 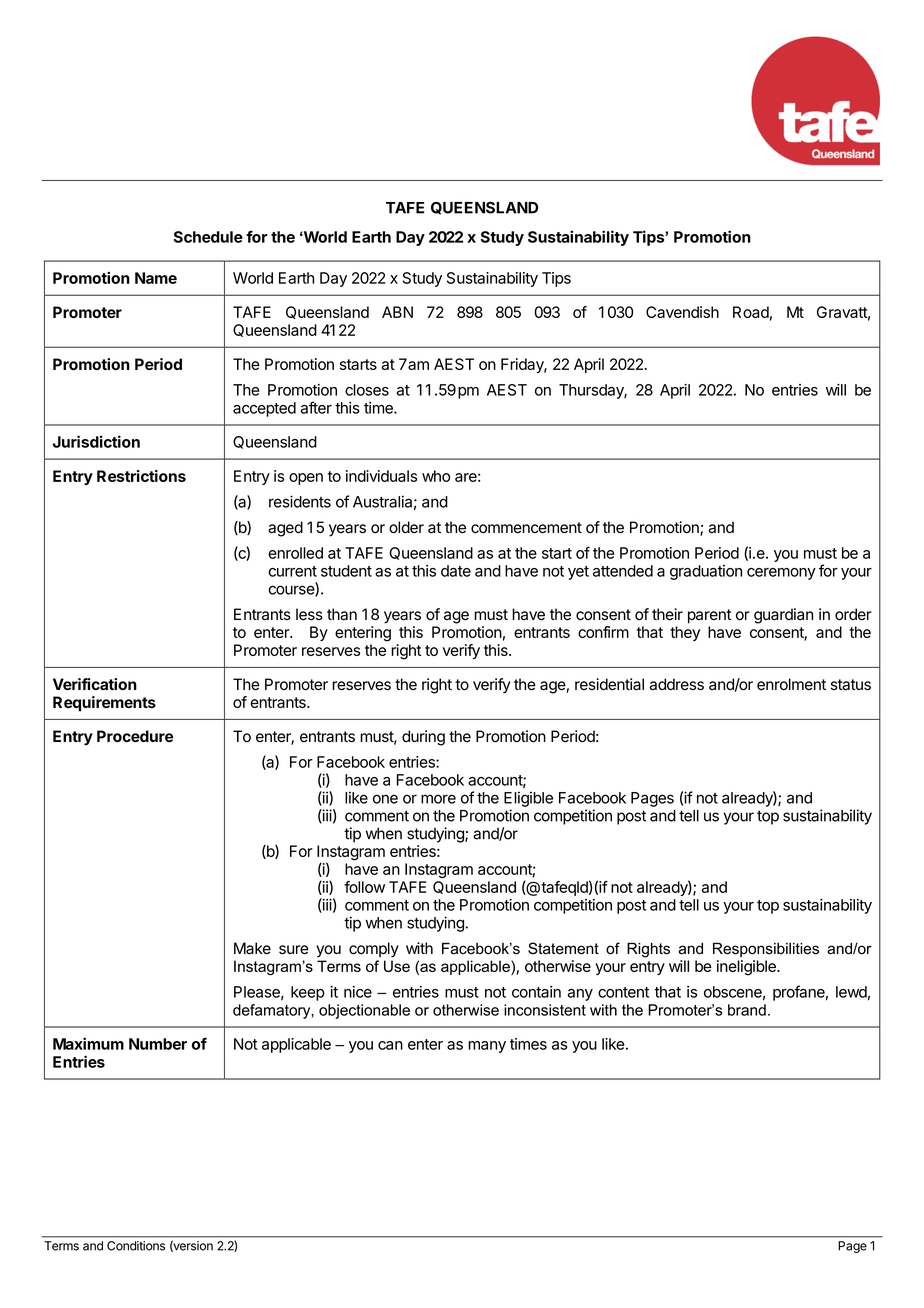 I want to click on Procedure, so click(x=135, y=736).
